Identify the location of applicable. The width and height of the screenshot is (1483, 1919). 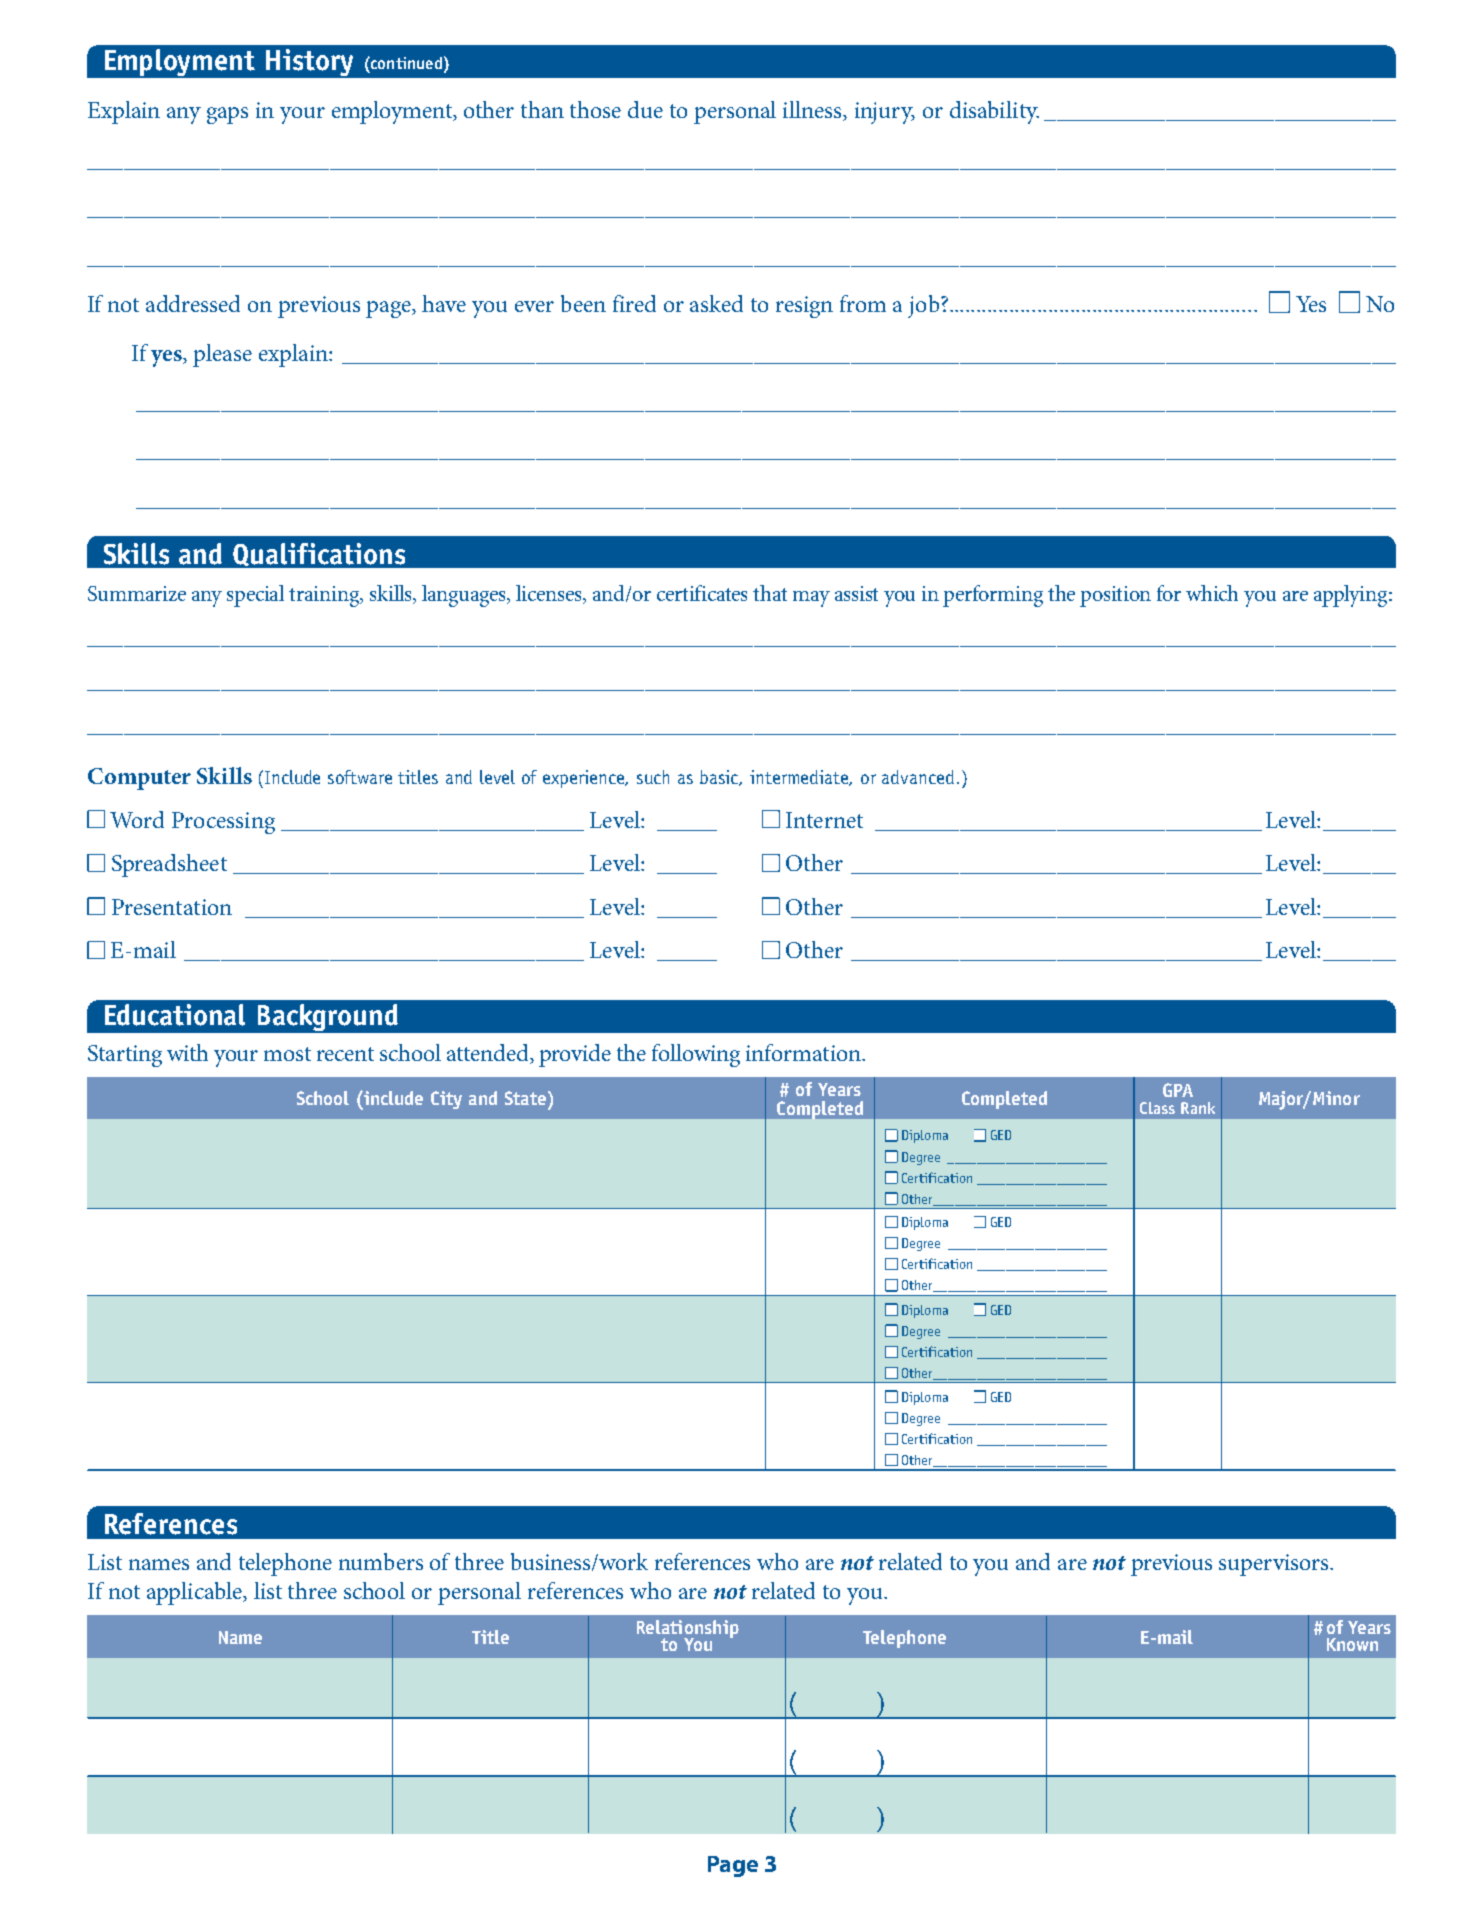
(196, 1593).
